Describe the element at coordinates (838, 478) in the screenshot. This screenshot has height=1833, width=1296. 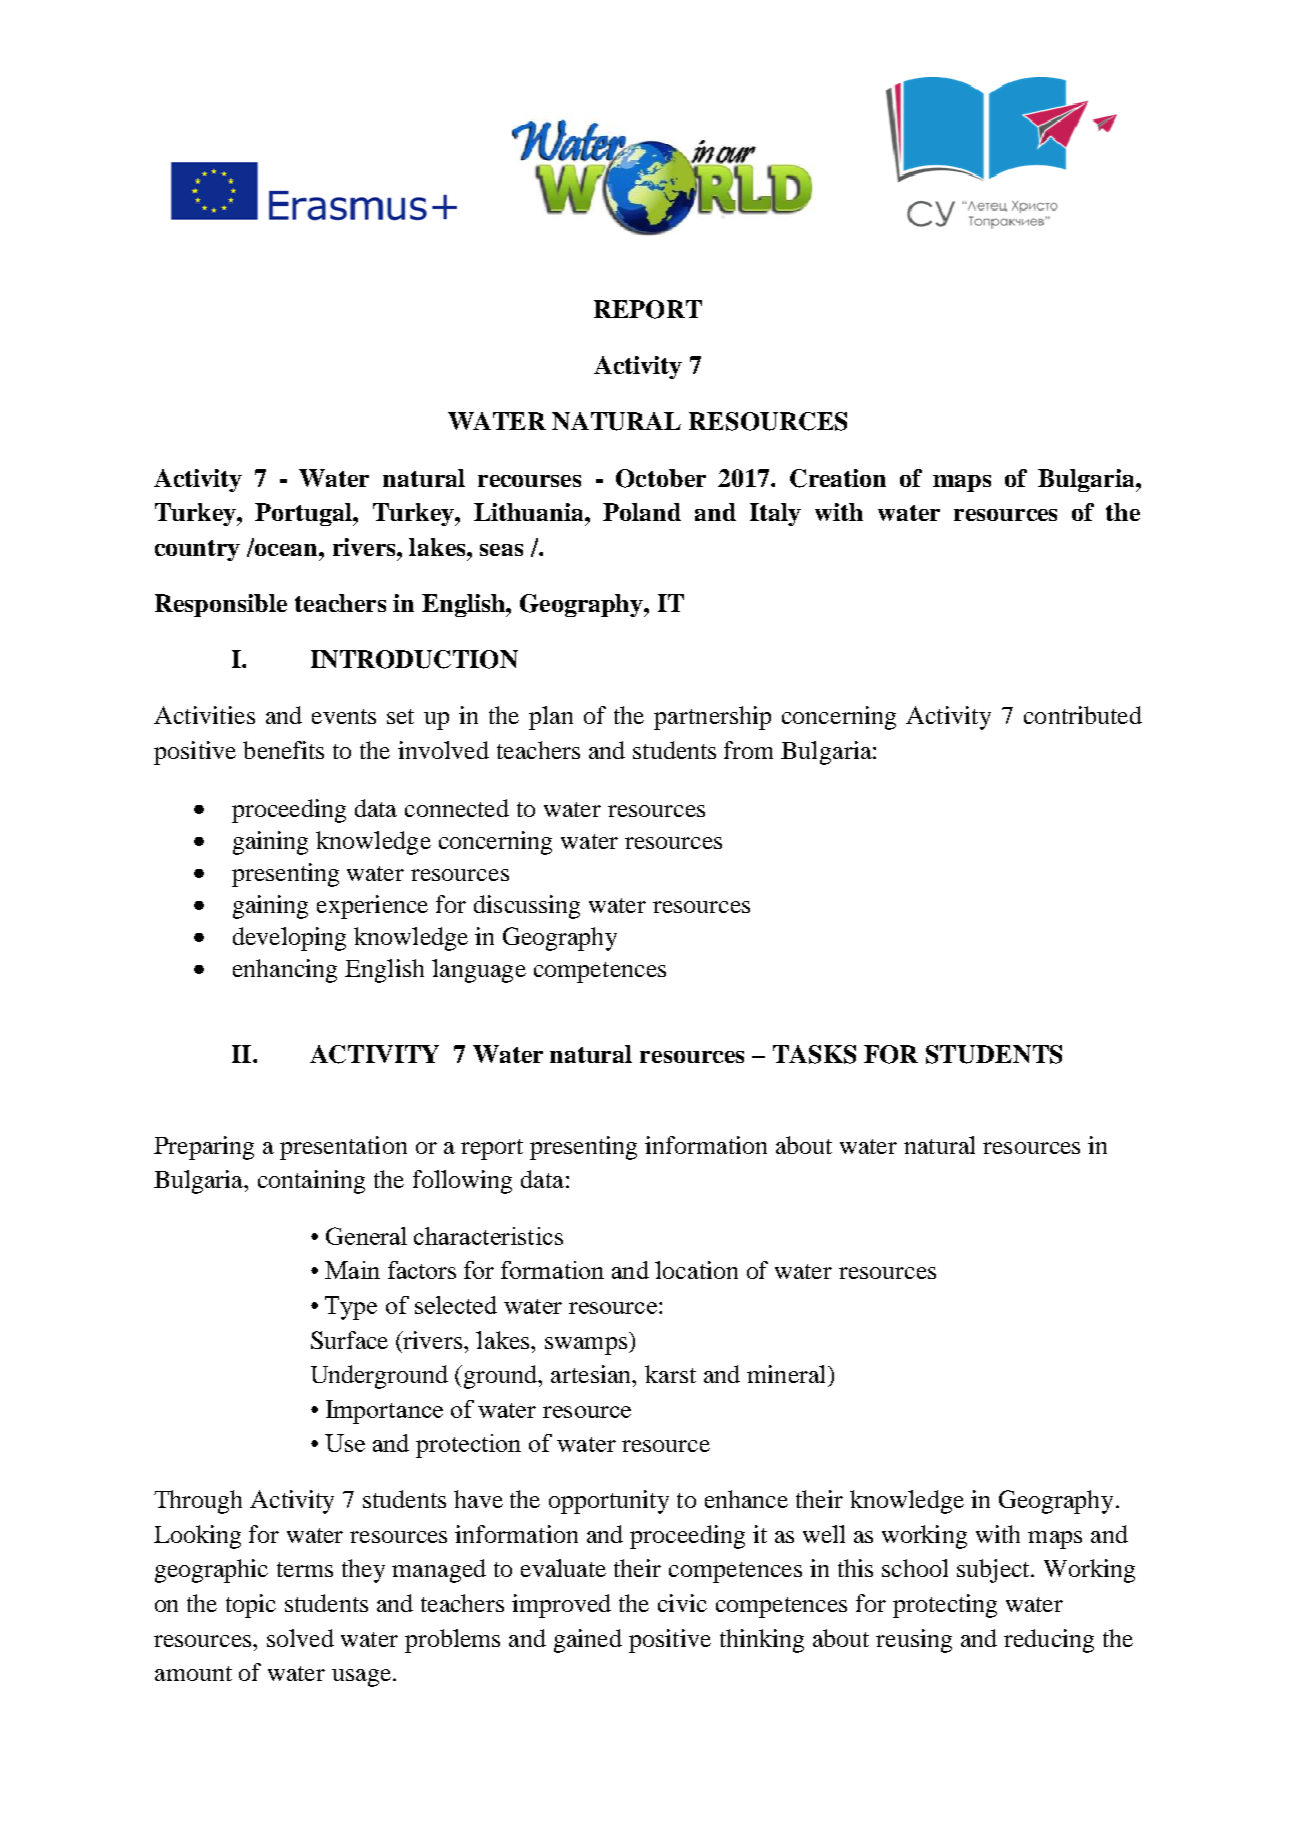
I see `Creation` at that location.
